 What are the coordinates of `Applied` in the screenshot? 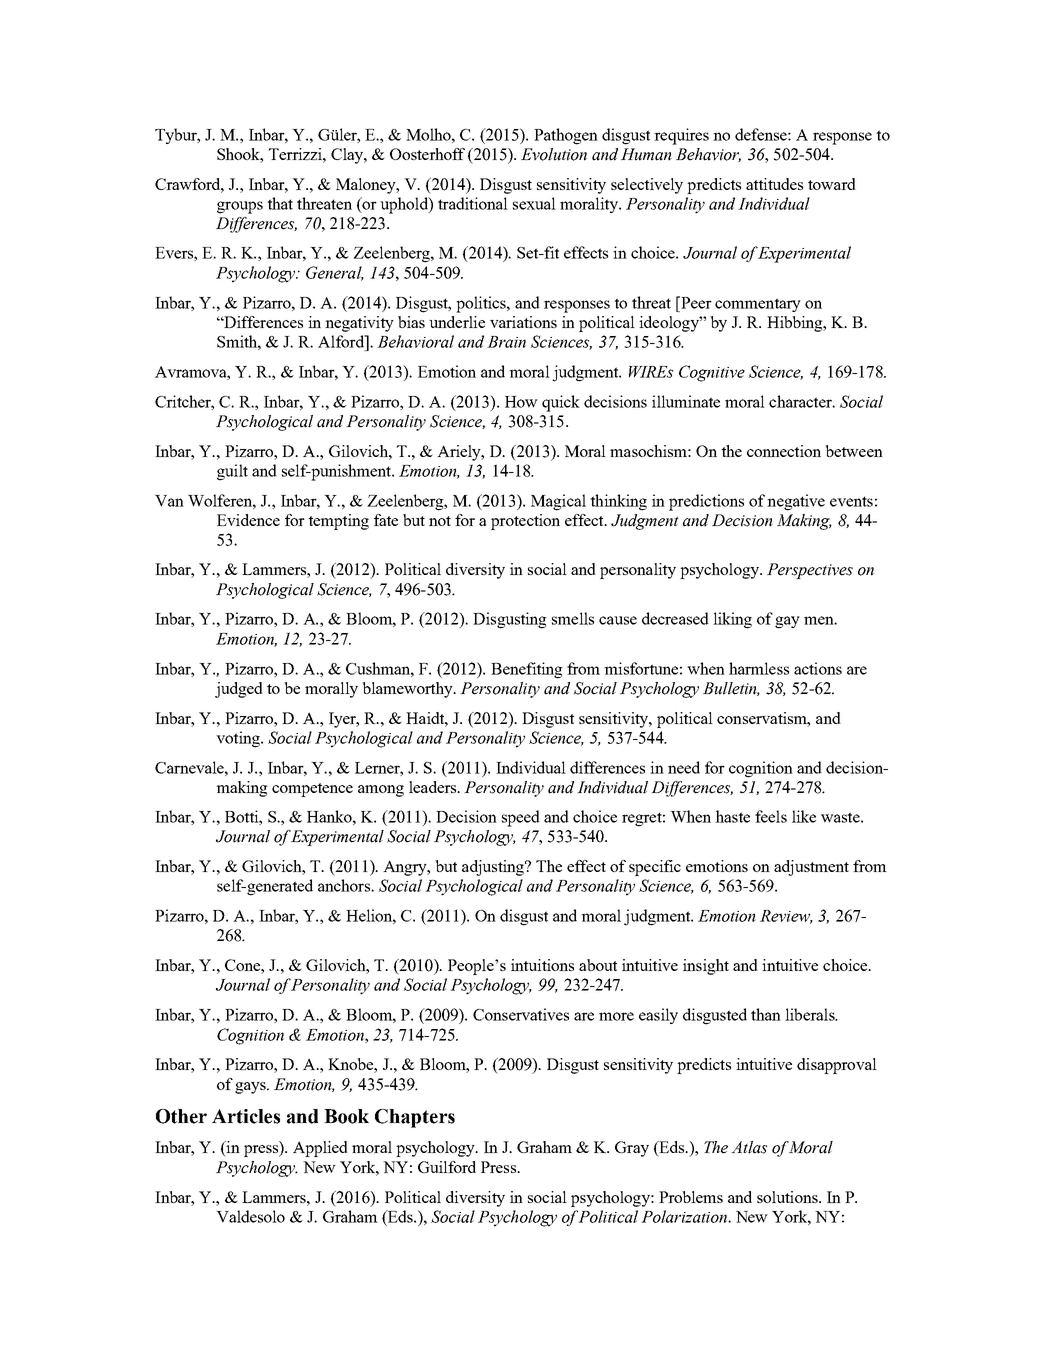 It's located at (320, 1149).
